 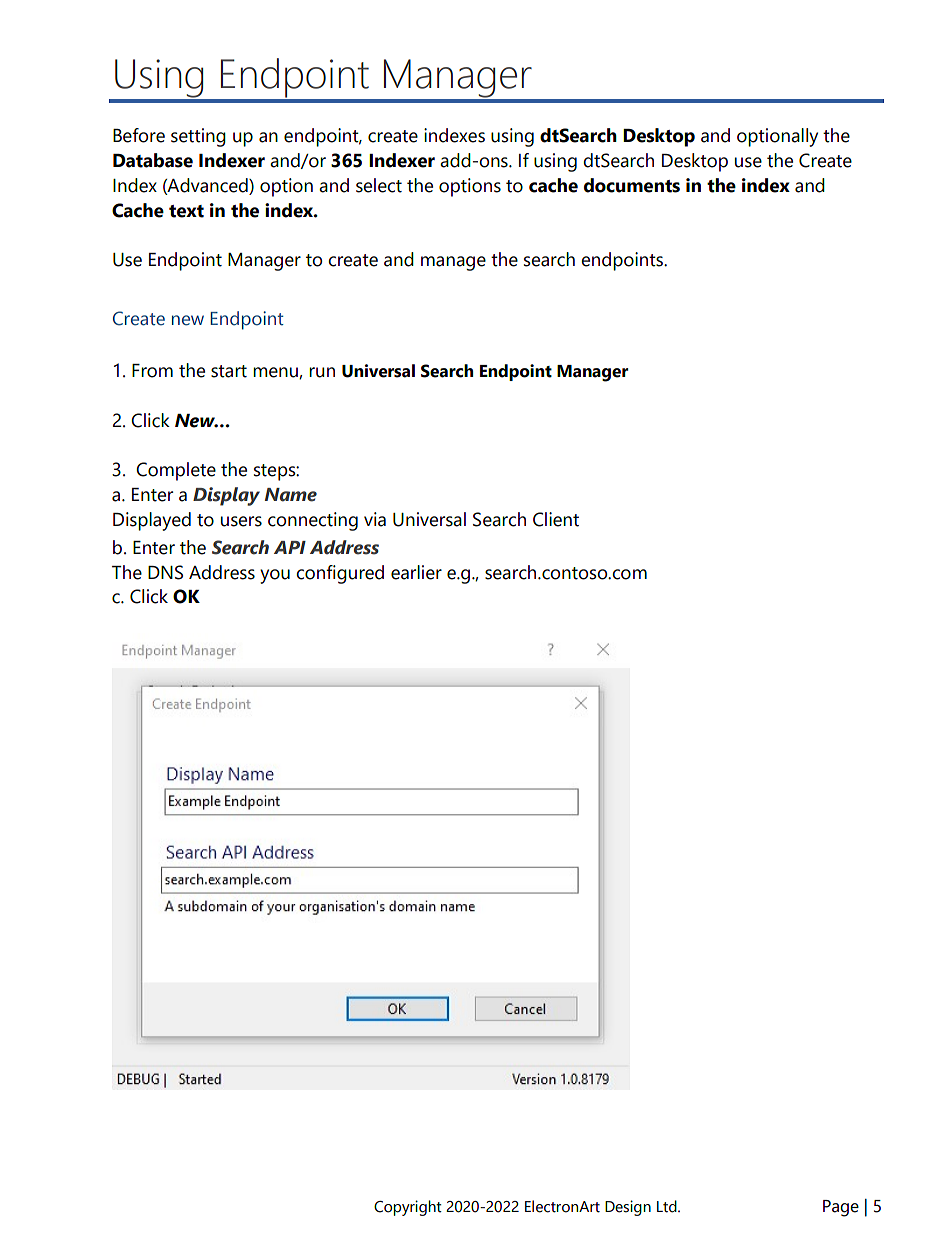 What do you see at coordinates (632, 185) in the screenshot?
I see `documents` at bounding box center [632, 185].
